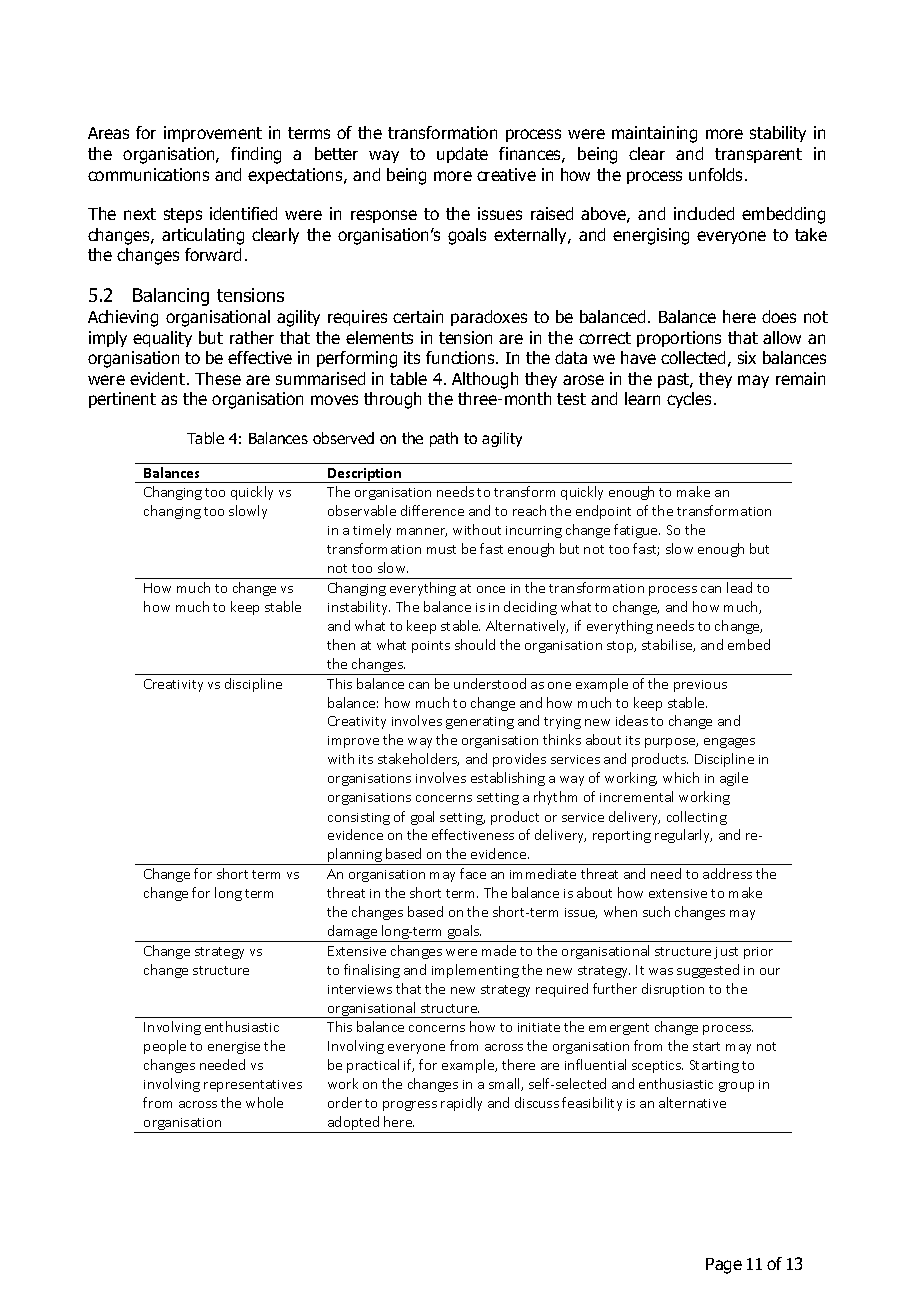 The height and width of the page is (1308, 924). What do you see at coordinates (353, 933) in the page?
I see `damage` at bounding box center [353, 933].
